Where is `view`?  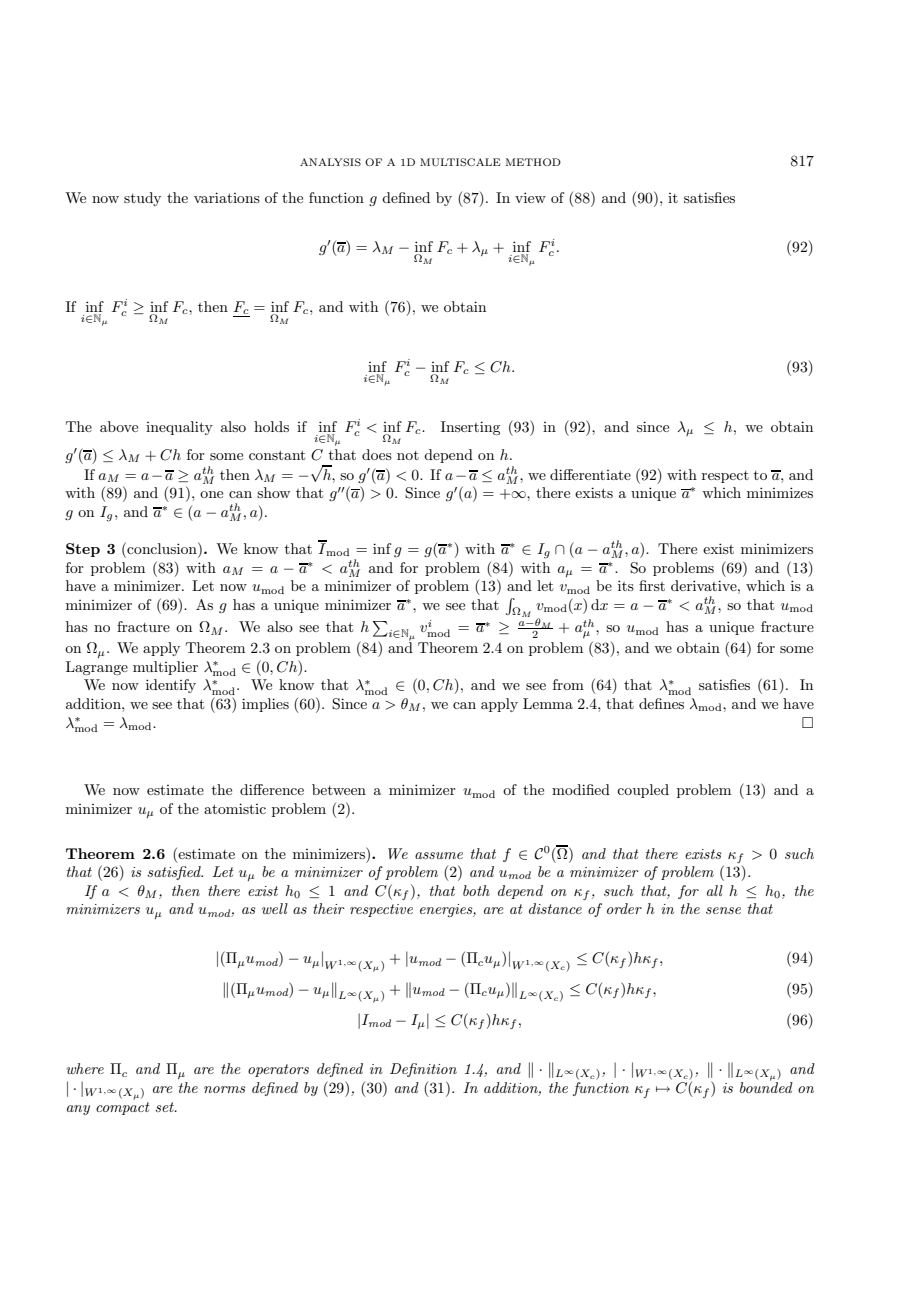
view is located at coordinates (530, 197).
